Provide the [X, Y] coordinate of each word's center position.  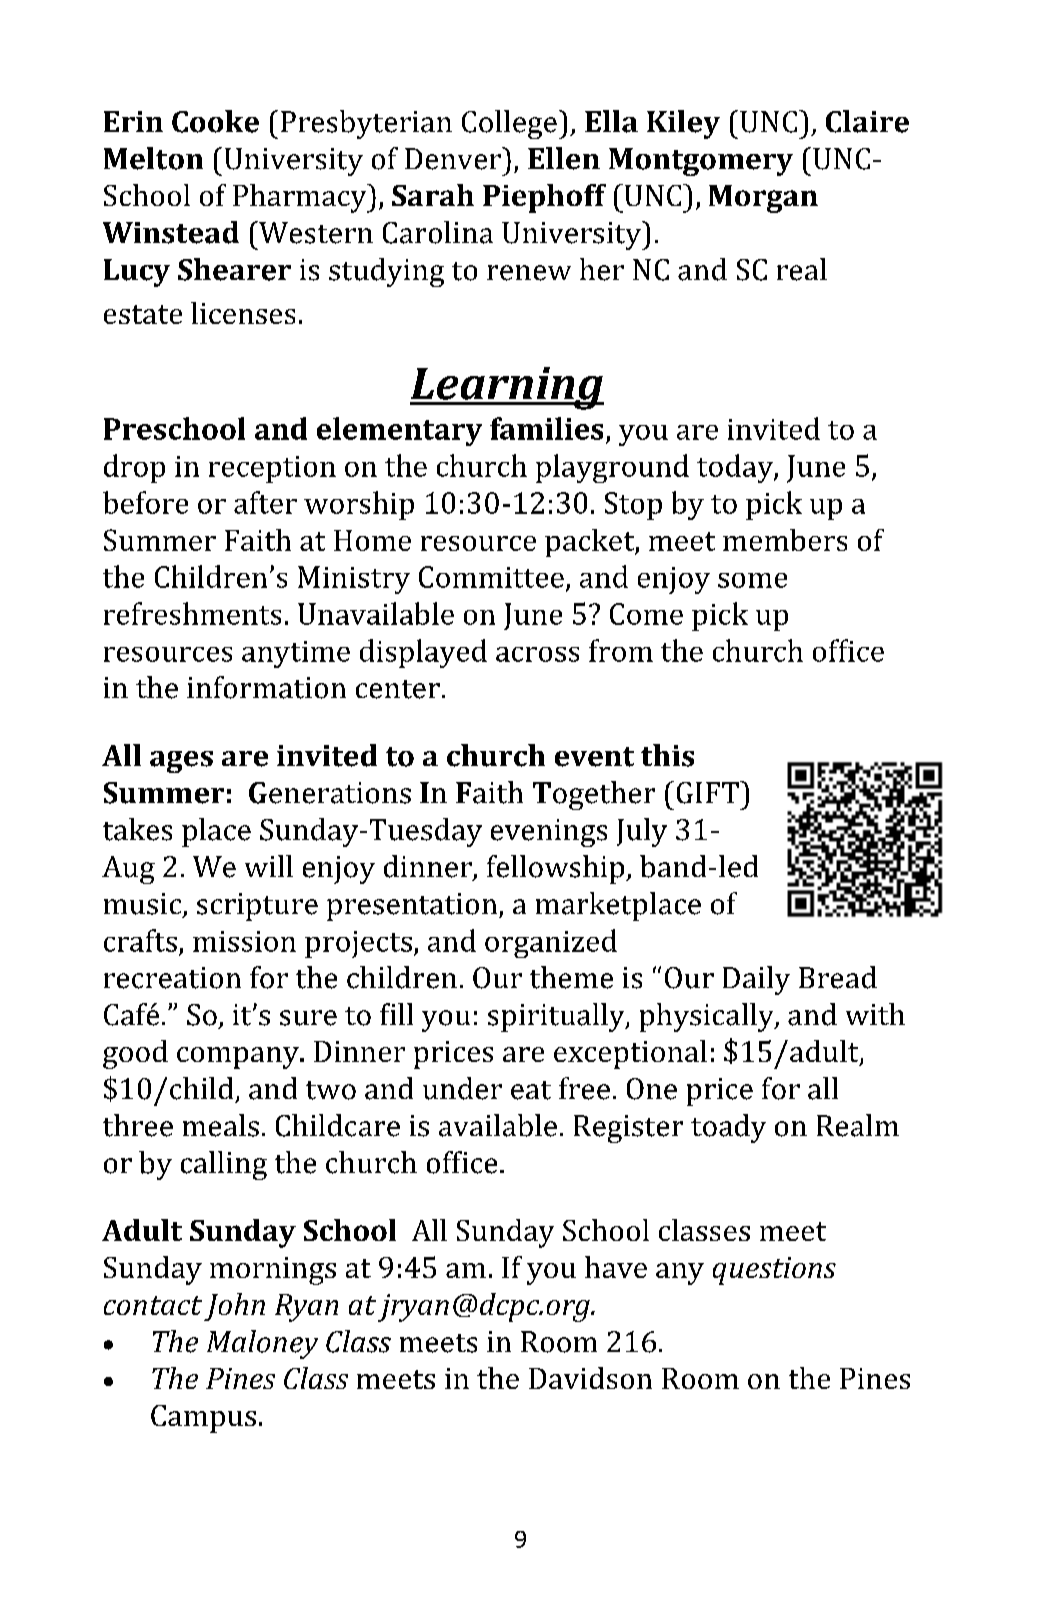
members [785, 540]
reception [272, 469]
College [509, 124]
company [239, 1058]
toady [728, 1128]
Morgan [763, 199]
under [462, 1088]
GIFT [709, 792]
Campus [203, 1419]
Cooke [215, 121]
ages [181, 762]
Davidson [590, 1378]
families [546, 428]
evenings [549, 833]
